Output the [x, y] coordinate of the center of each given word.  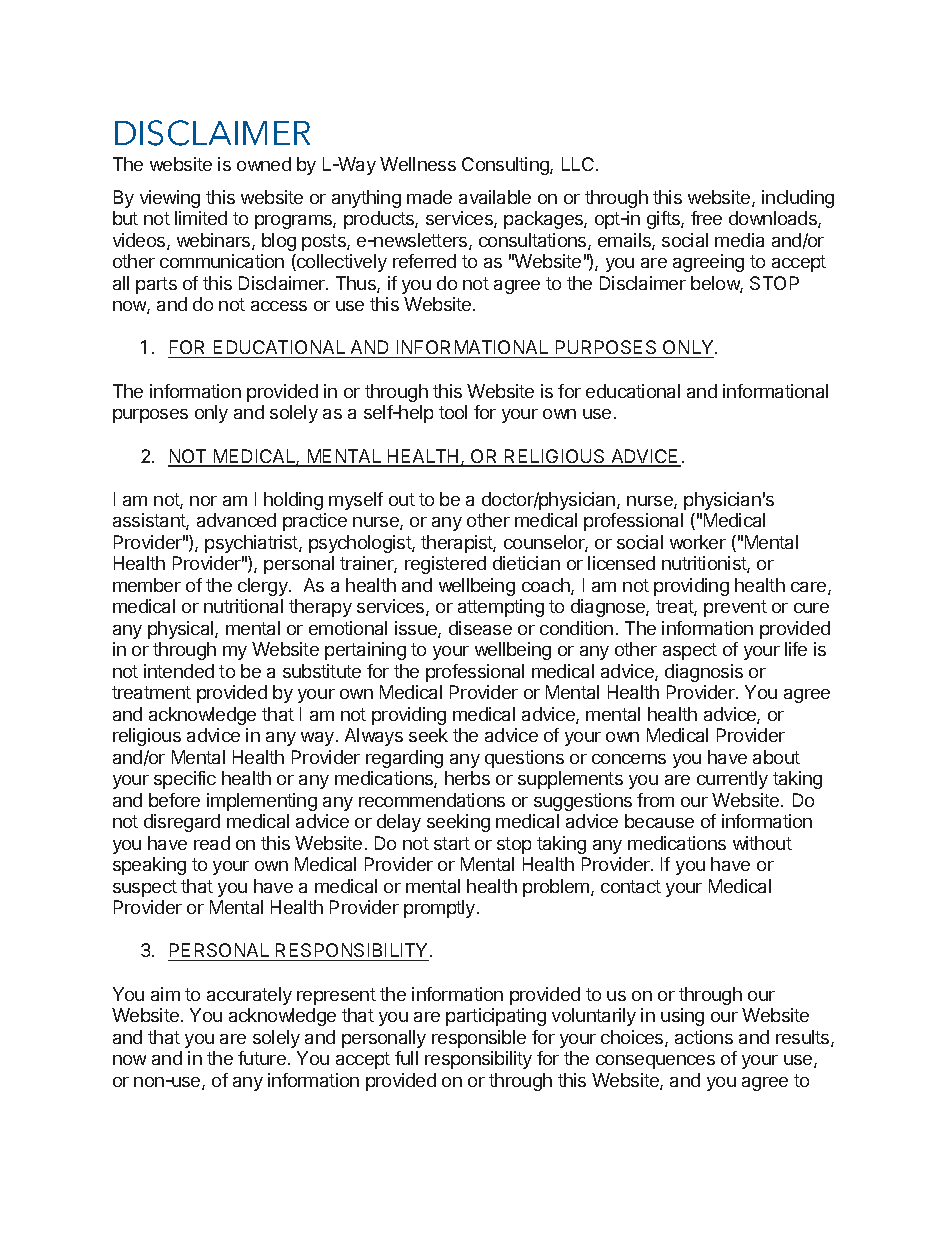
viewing [170, 199]
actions [704, 1037]
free [706, 218]
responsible [479, 1039]
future [262, 1058]
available [495, 197]
